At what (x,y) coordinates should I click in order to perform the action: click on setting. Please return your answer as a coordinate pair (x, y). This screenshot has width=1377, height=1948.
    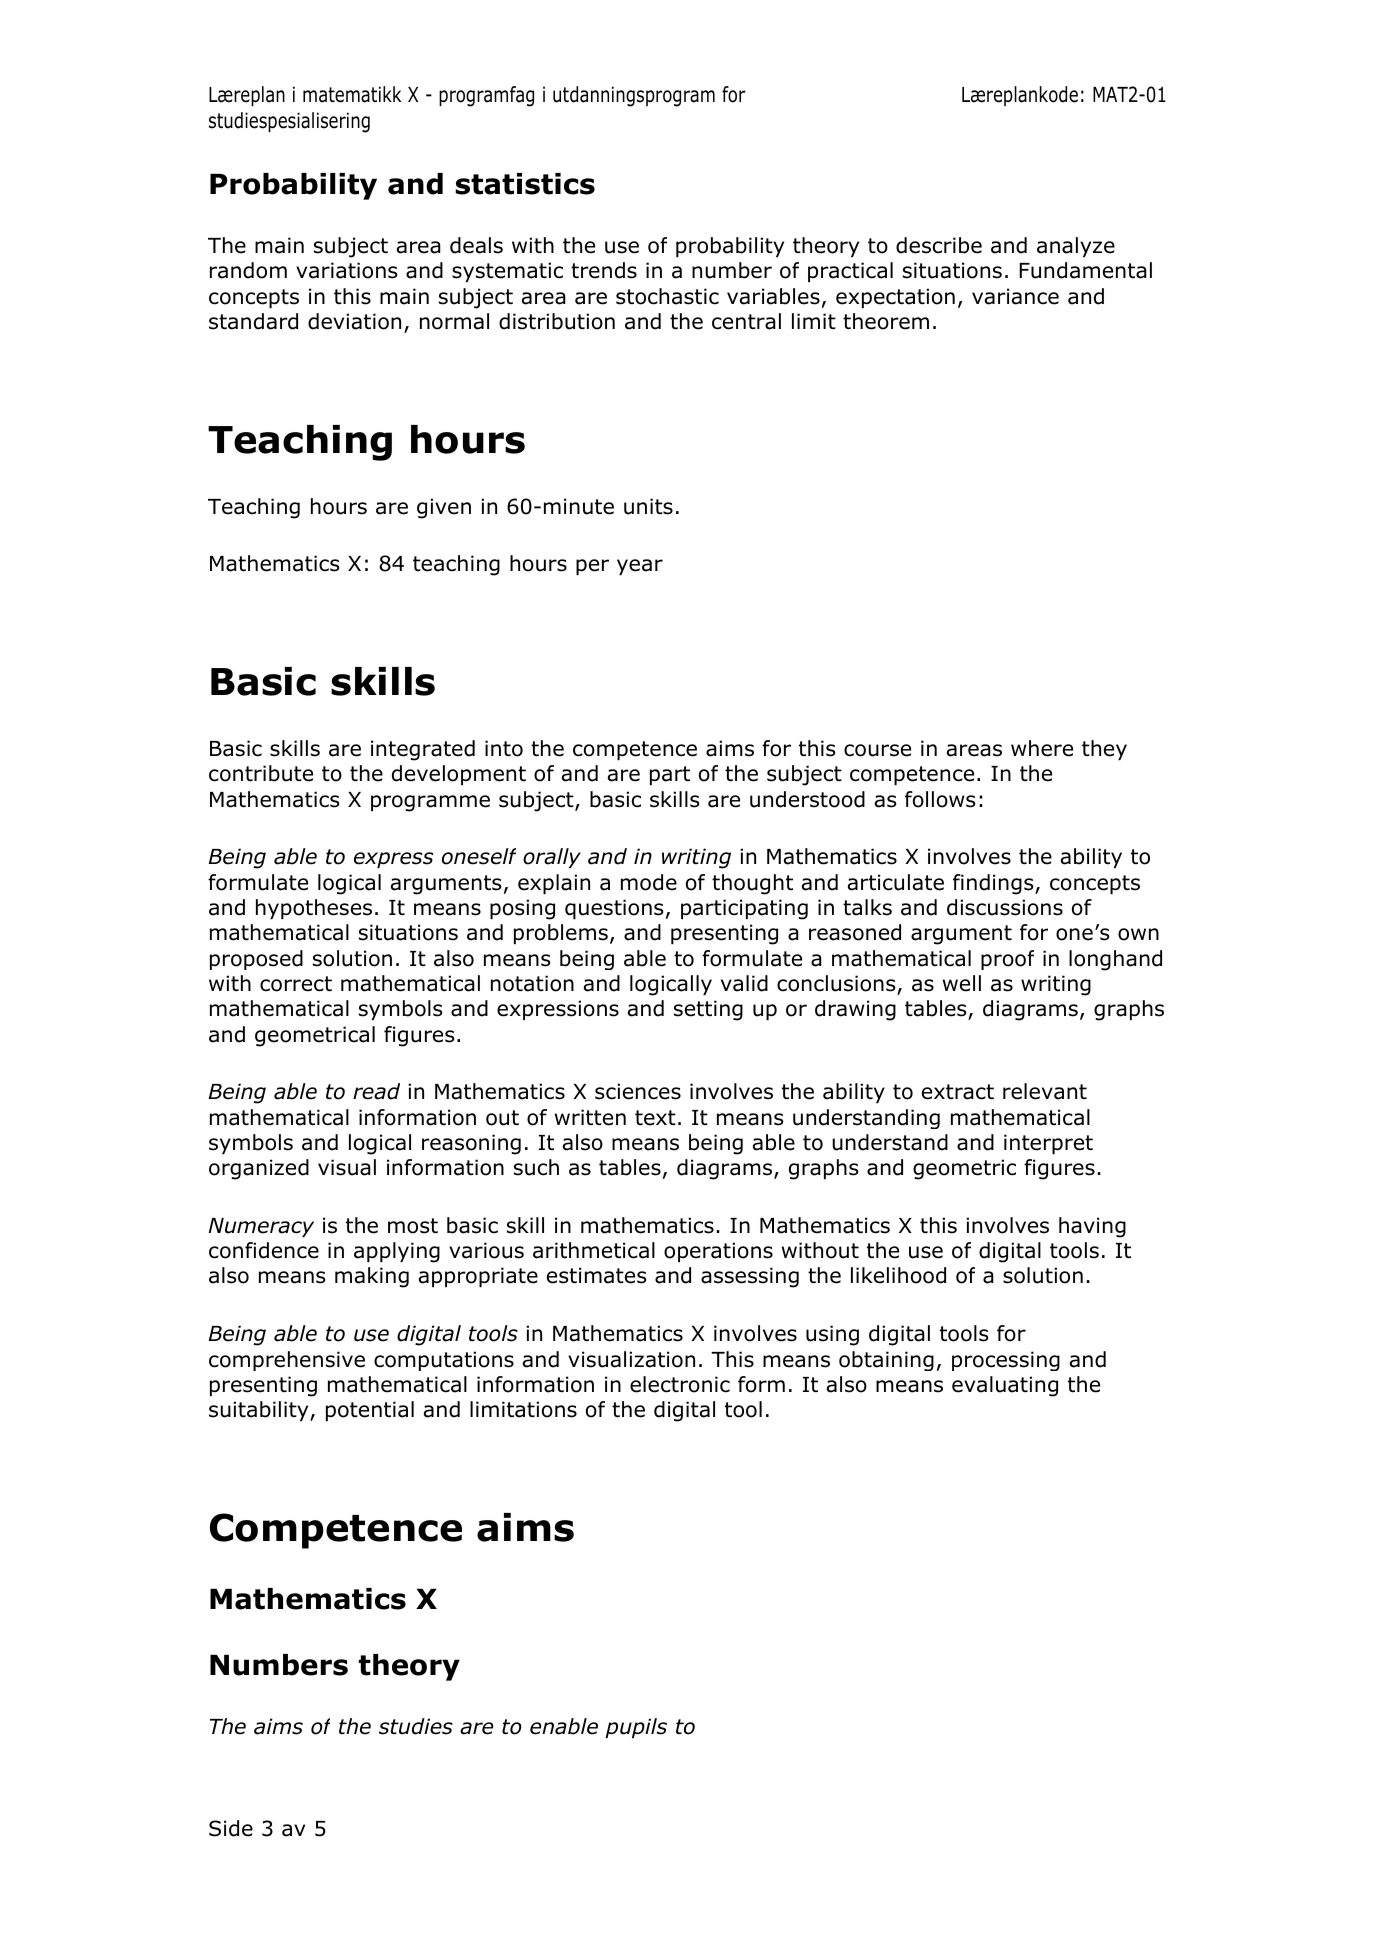
    Looking at the image, I should click on (708, 1010).
